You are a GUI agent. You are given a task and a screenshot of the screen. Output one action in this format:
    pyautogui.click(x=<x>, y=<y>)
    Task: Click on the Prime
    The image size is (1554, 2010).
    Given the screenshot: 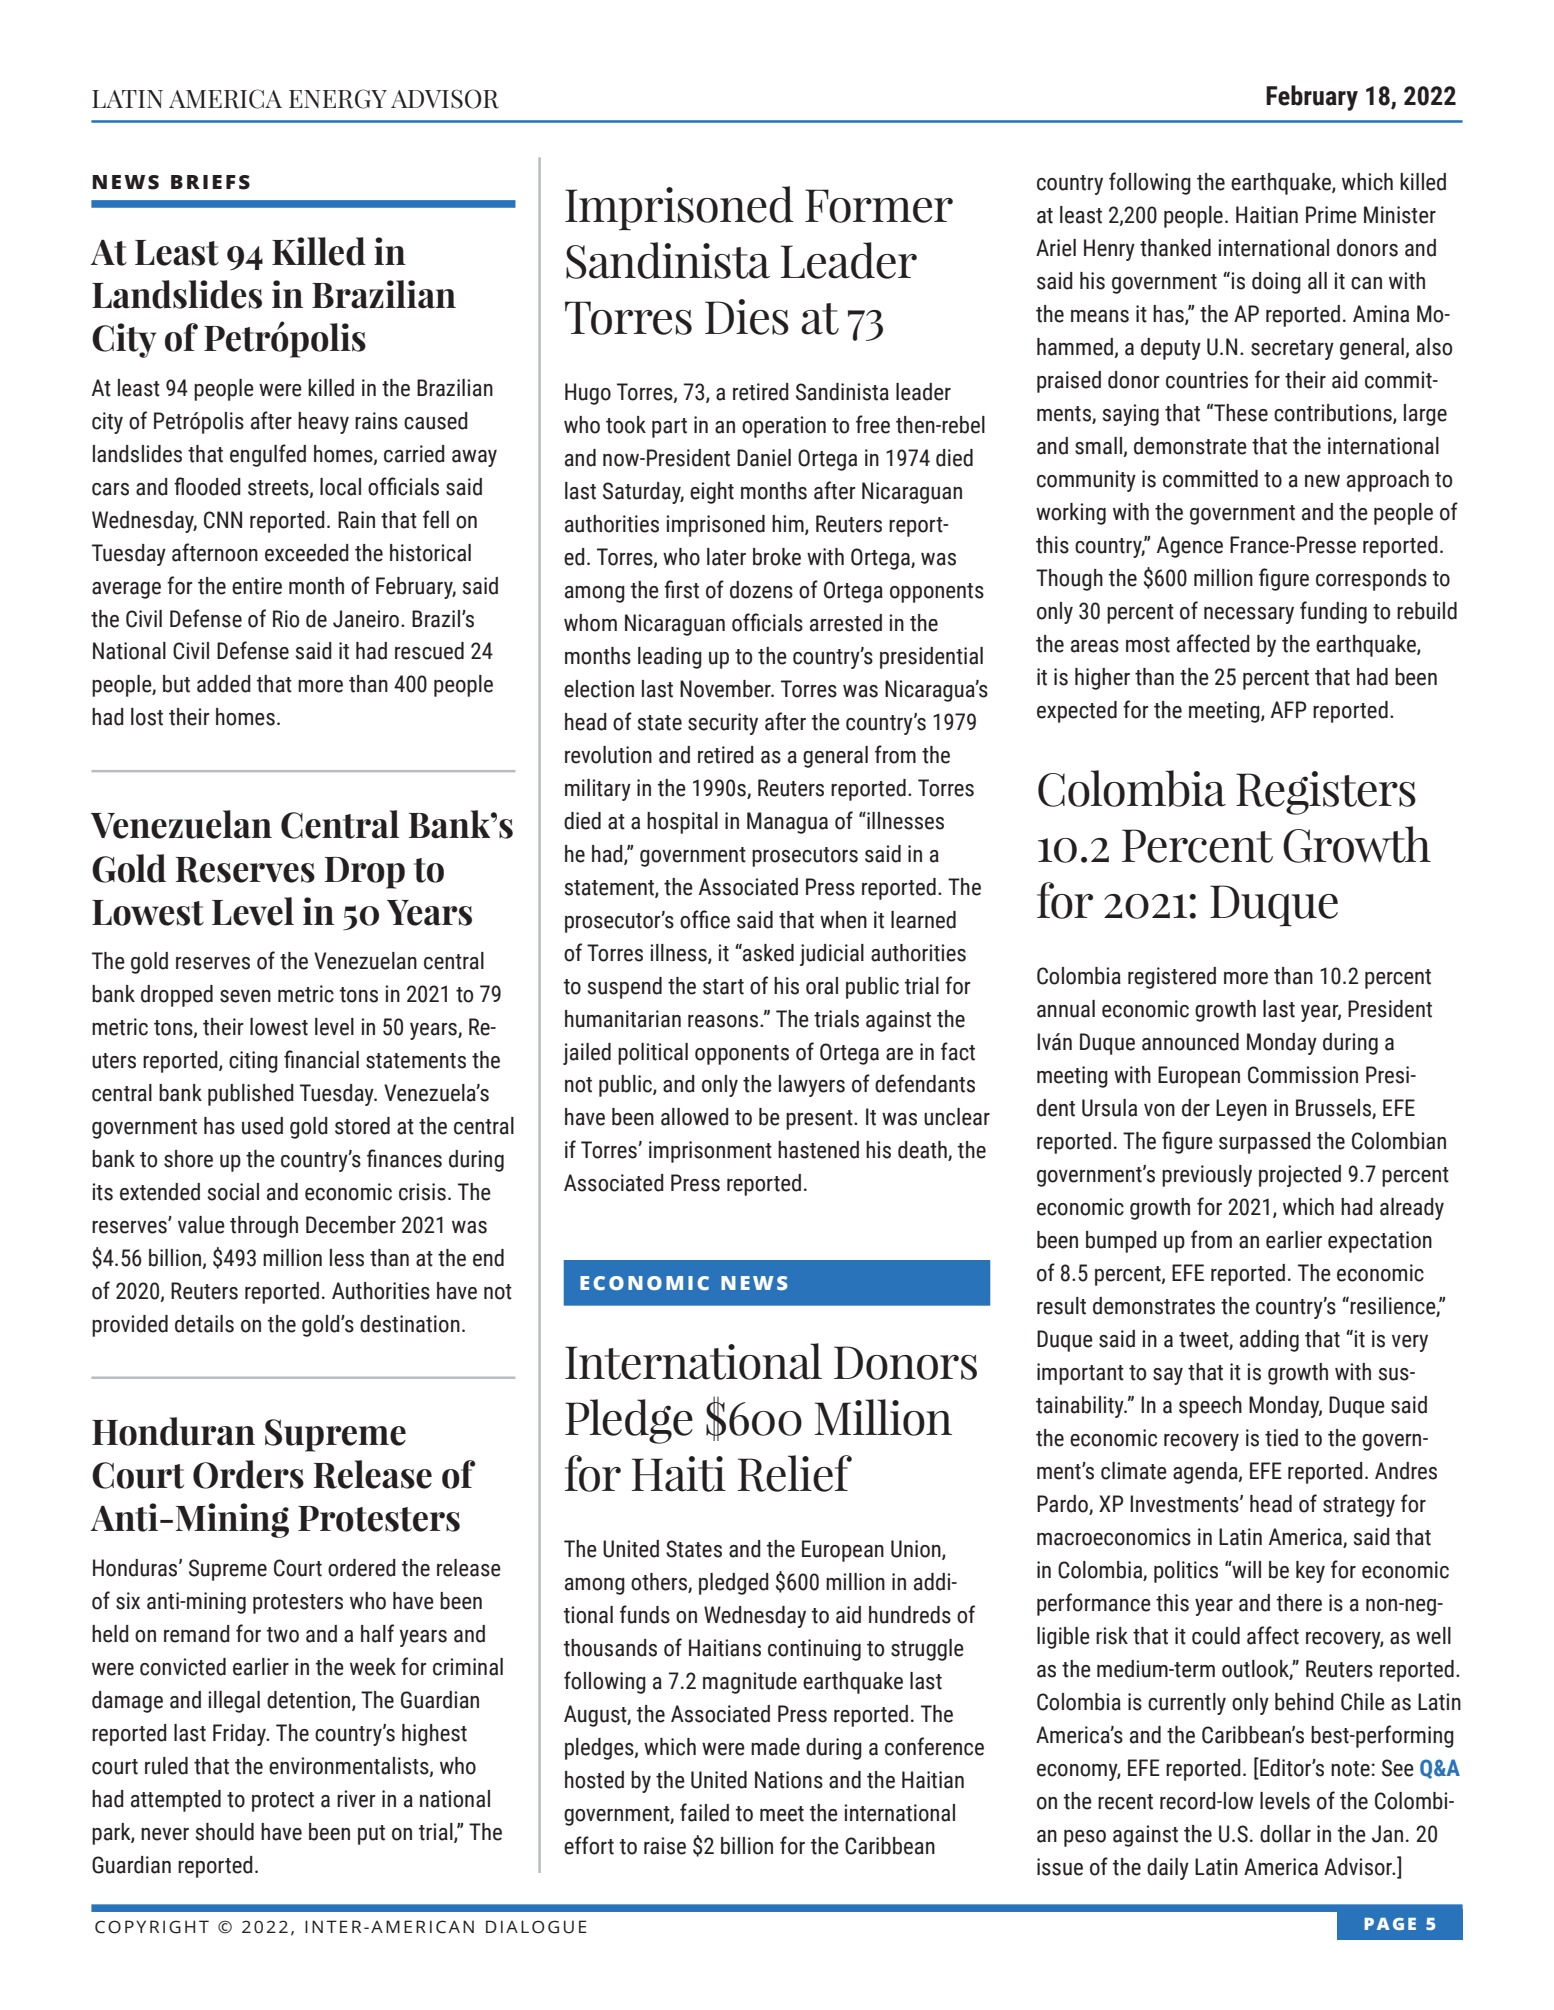 What is the action you would take?
    pyautogui.click(x=1331, y=215)
